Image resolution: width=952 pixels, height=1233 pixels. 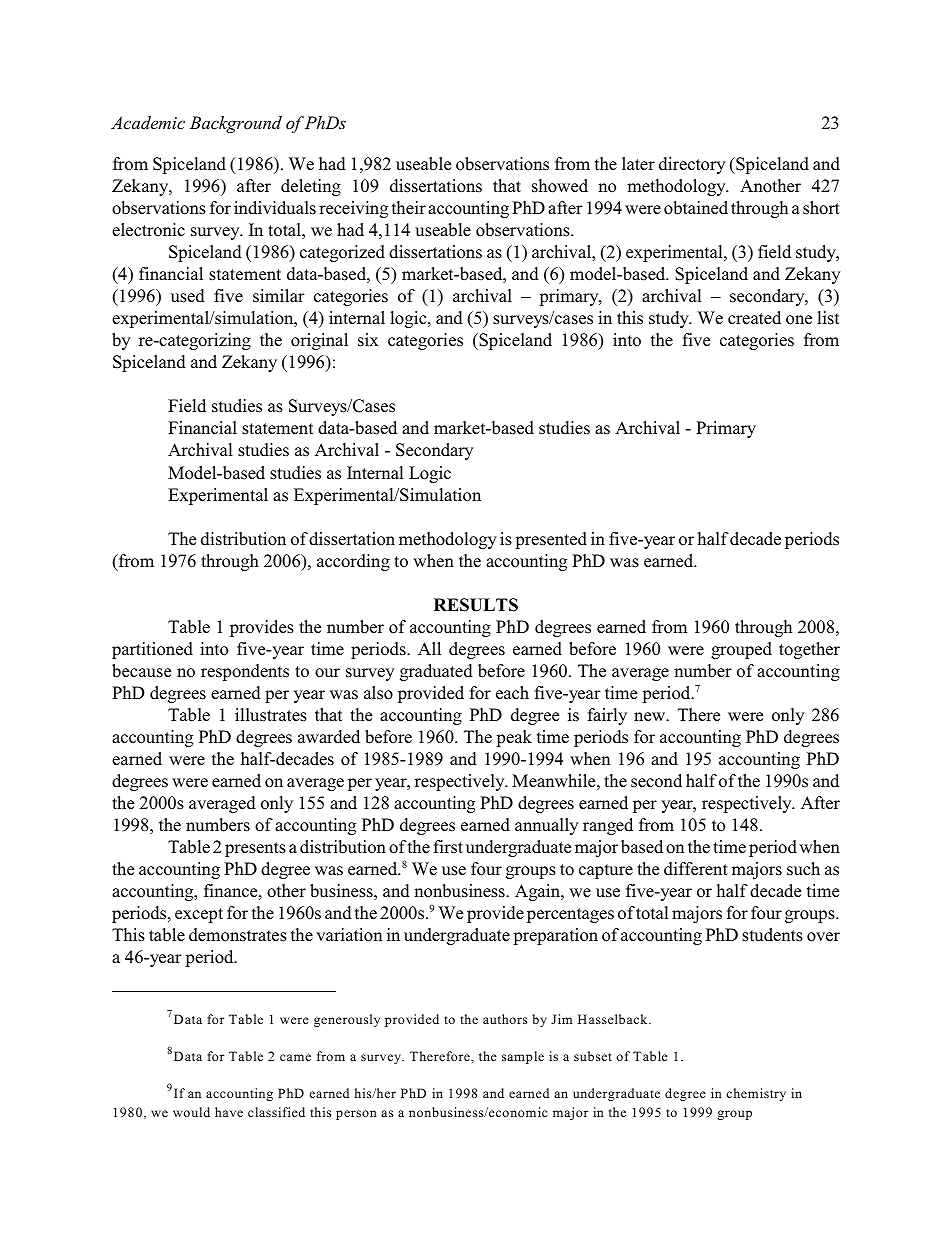 What do you see at coordinates (353, 562) in the screenshot?
I see `according` at bounding box center [353, 562].
